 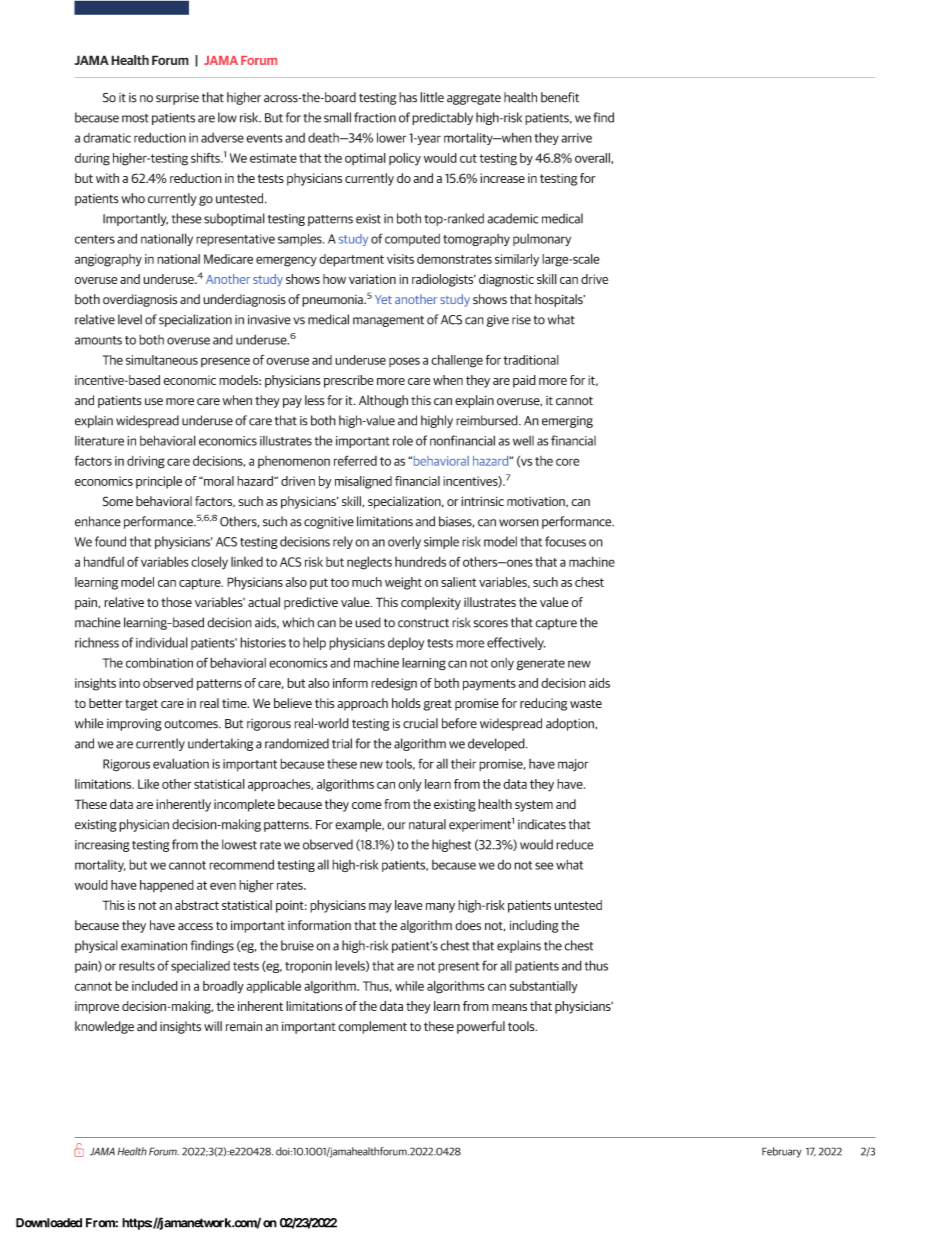 What do you see at coordinates (593, 158) in the page?
I see `overall` at bounding box center [593, 158].
